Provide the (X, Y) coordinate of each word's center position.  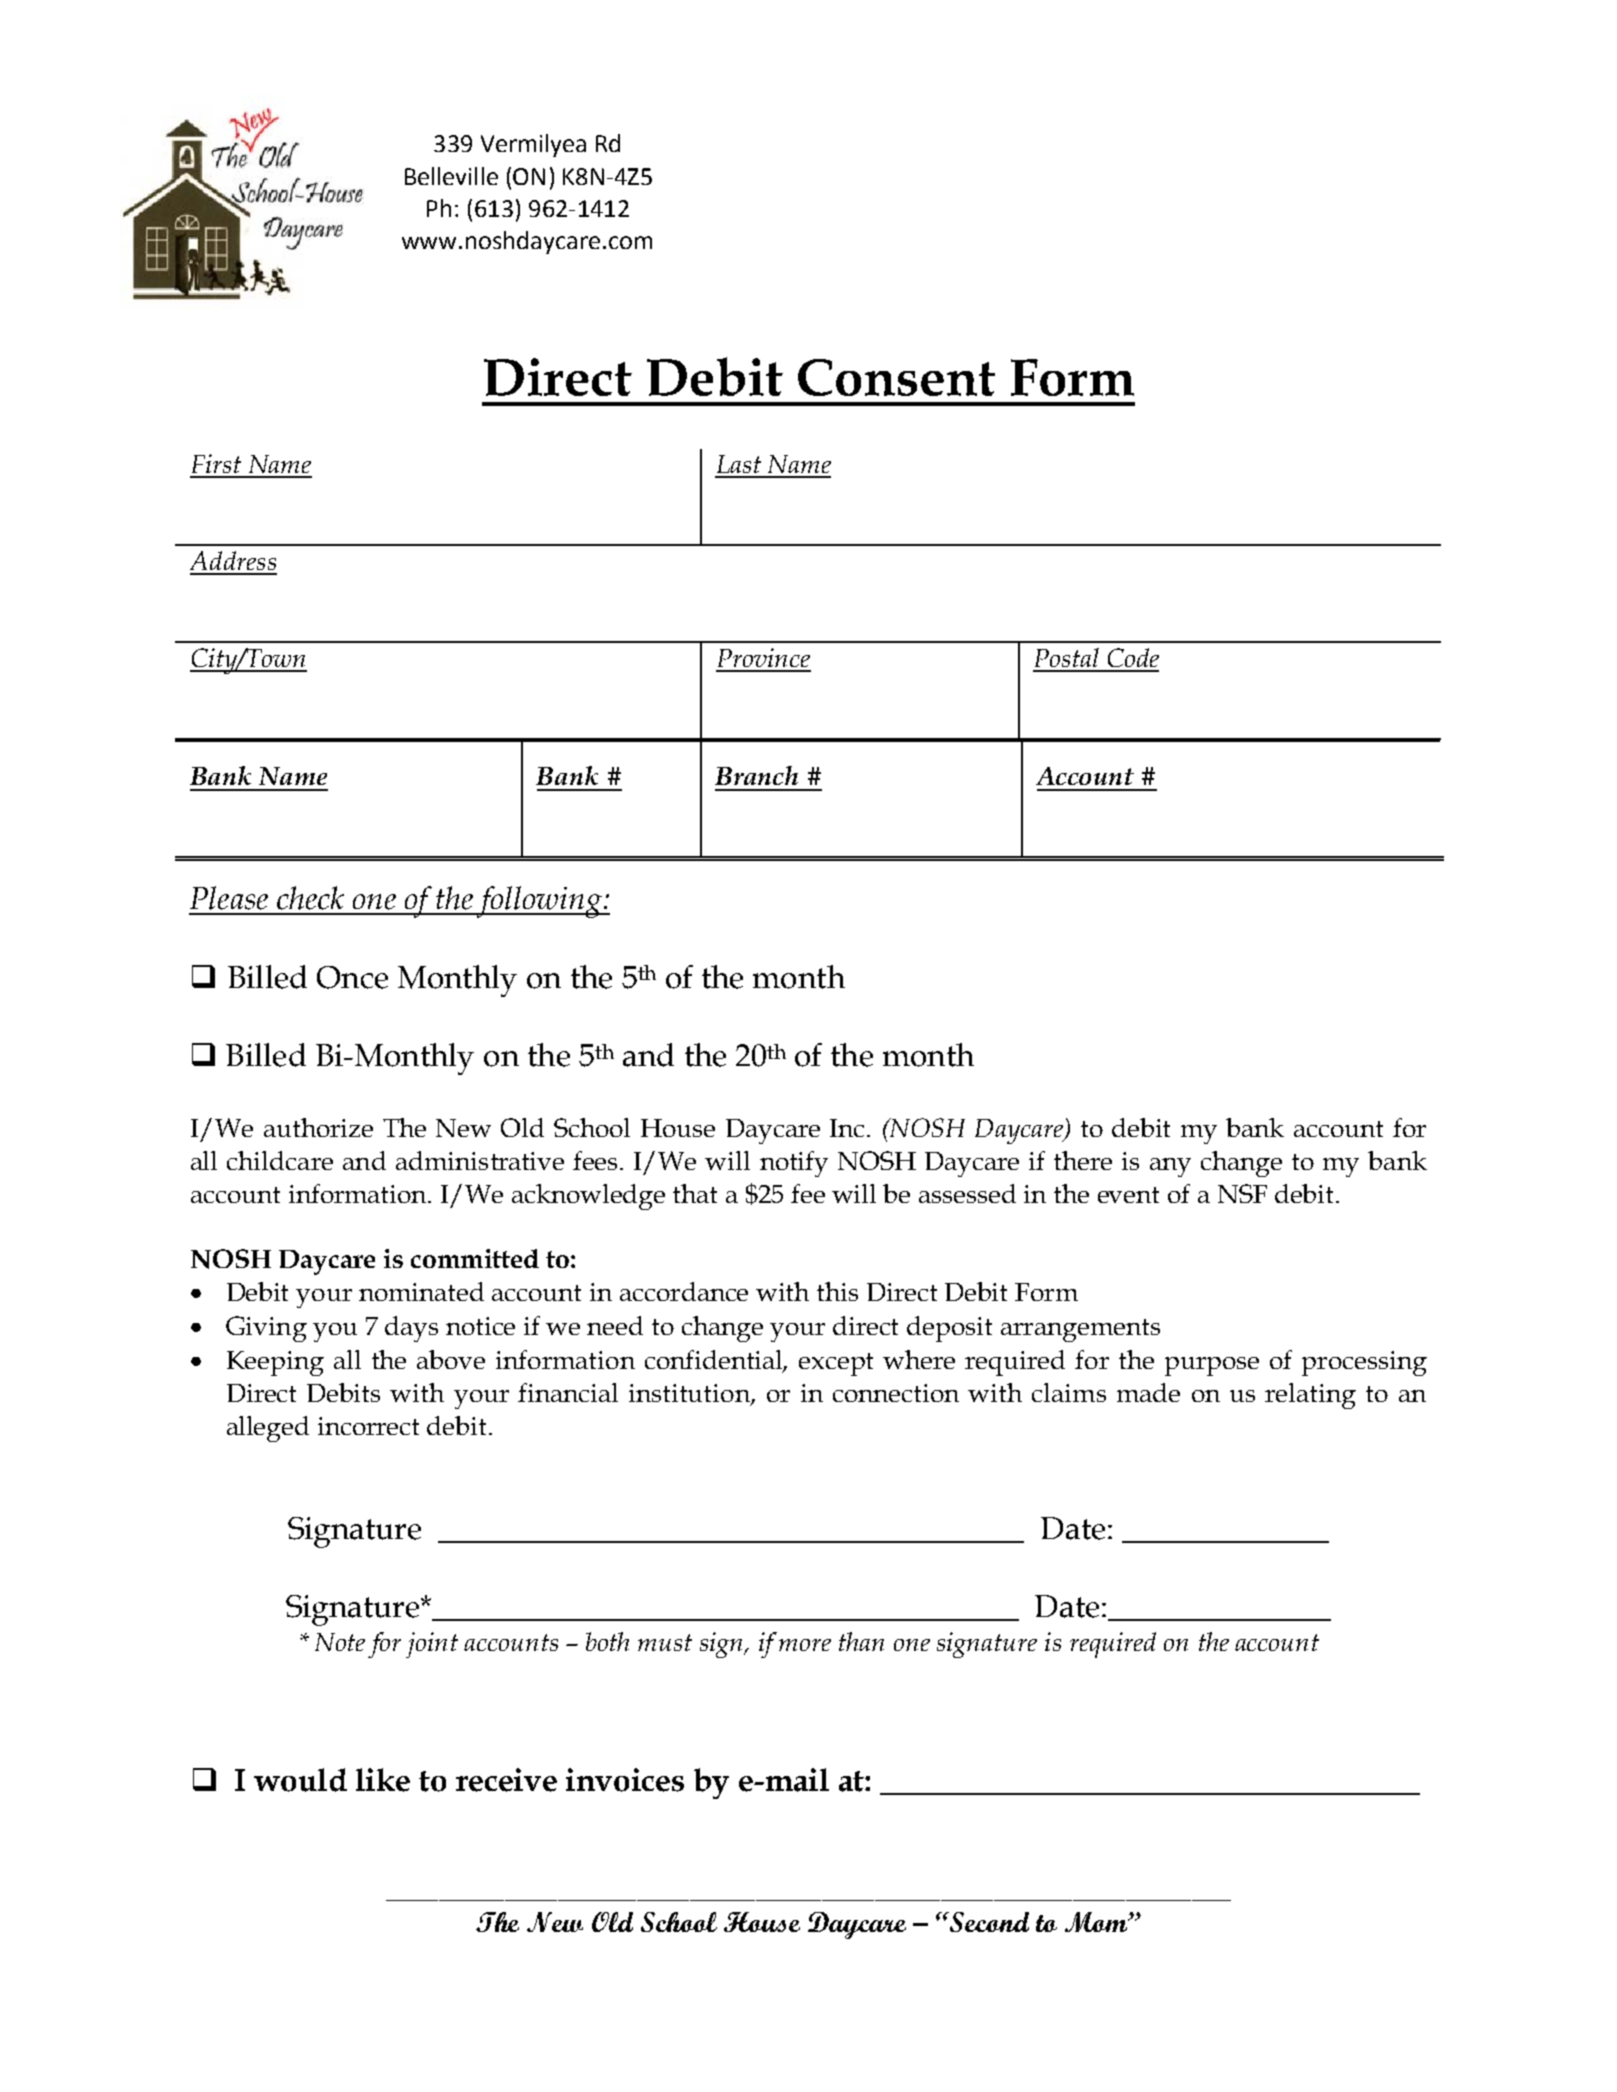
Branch (756, 775)
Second (988, 1922)
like (383, 1780)
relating (1310, 1396)
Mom (1097, 1922)
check (310, 898)
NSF (1242, 1193)
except (836, 1364)
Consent (896, 377)
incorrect (368, 1426)
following (539, 902)
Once (352, 977)
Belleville (451, 176)
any (1170, 1167)
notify (794, 1164)
